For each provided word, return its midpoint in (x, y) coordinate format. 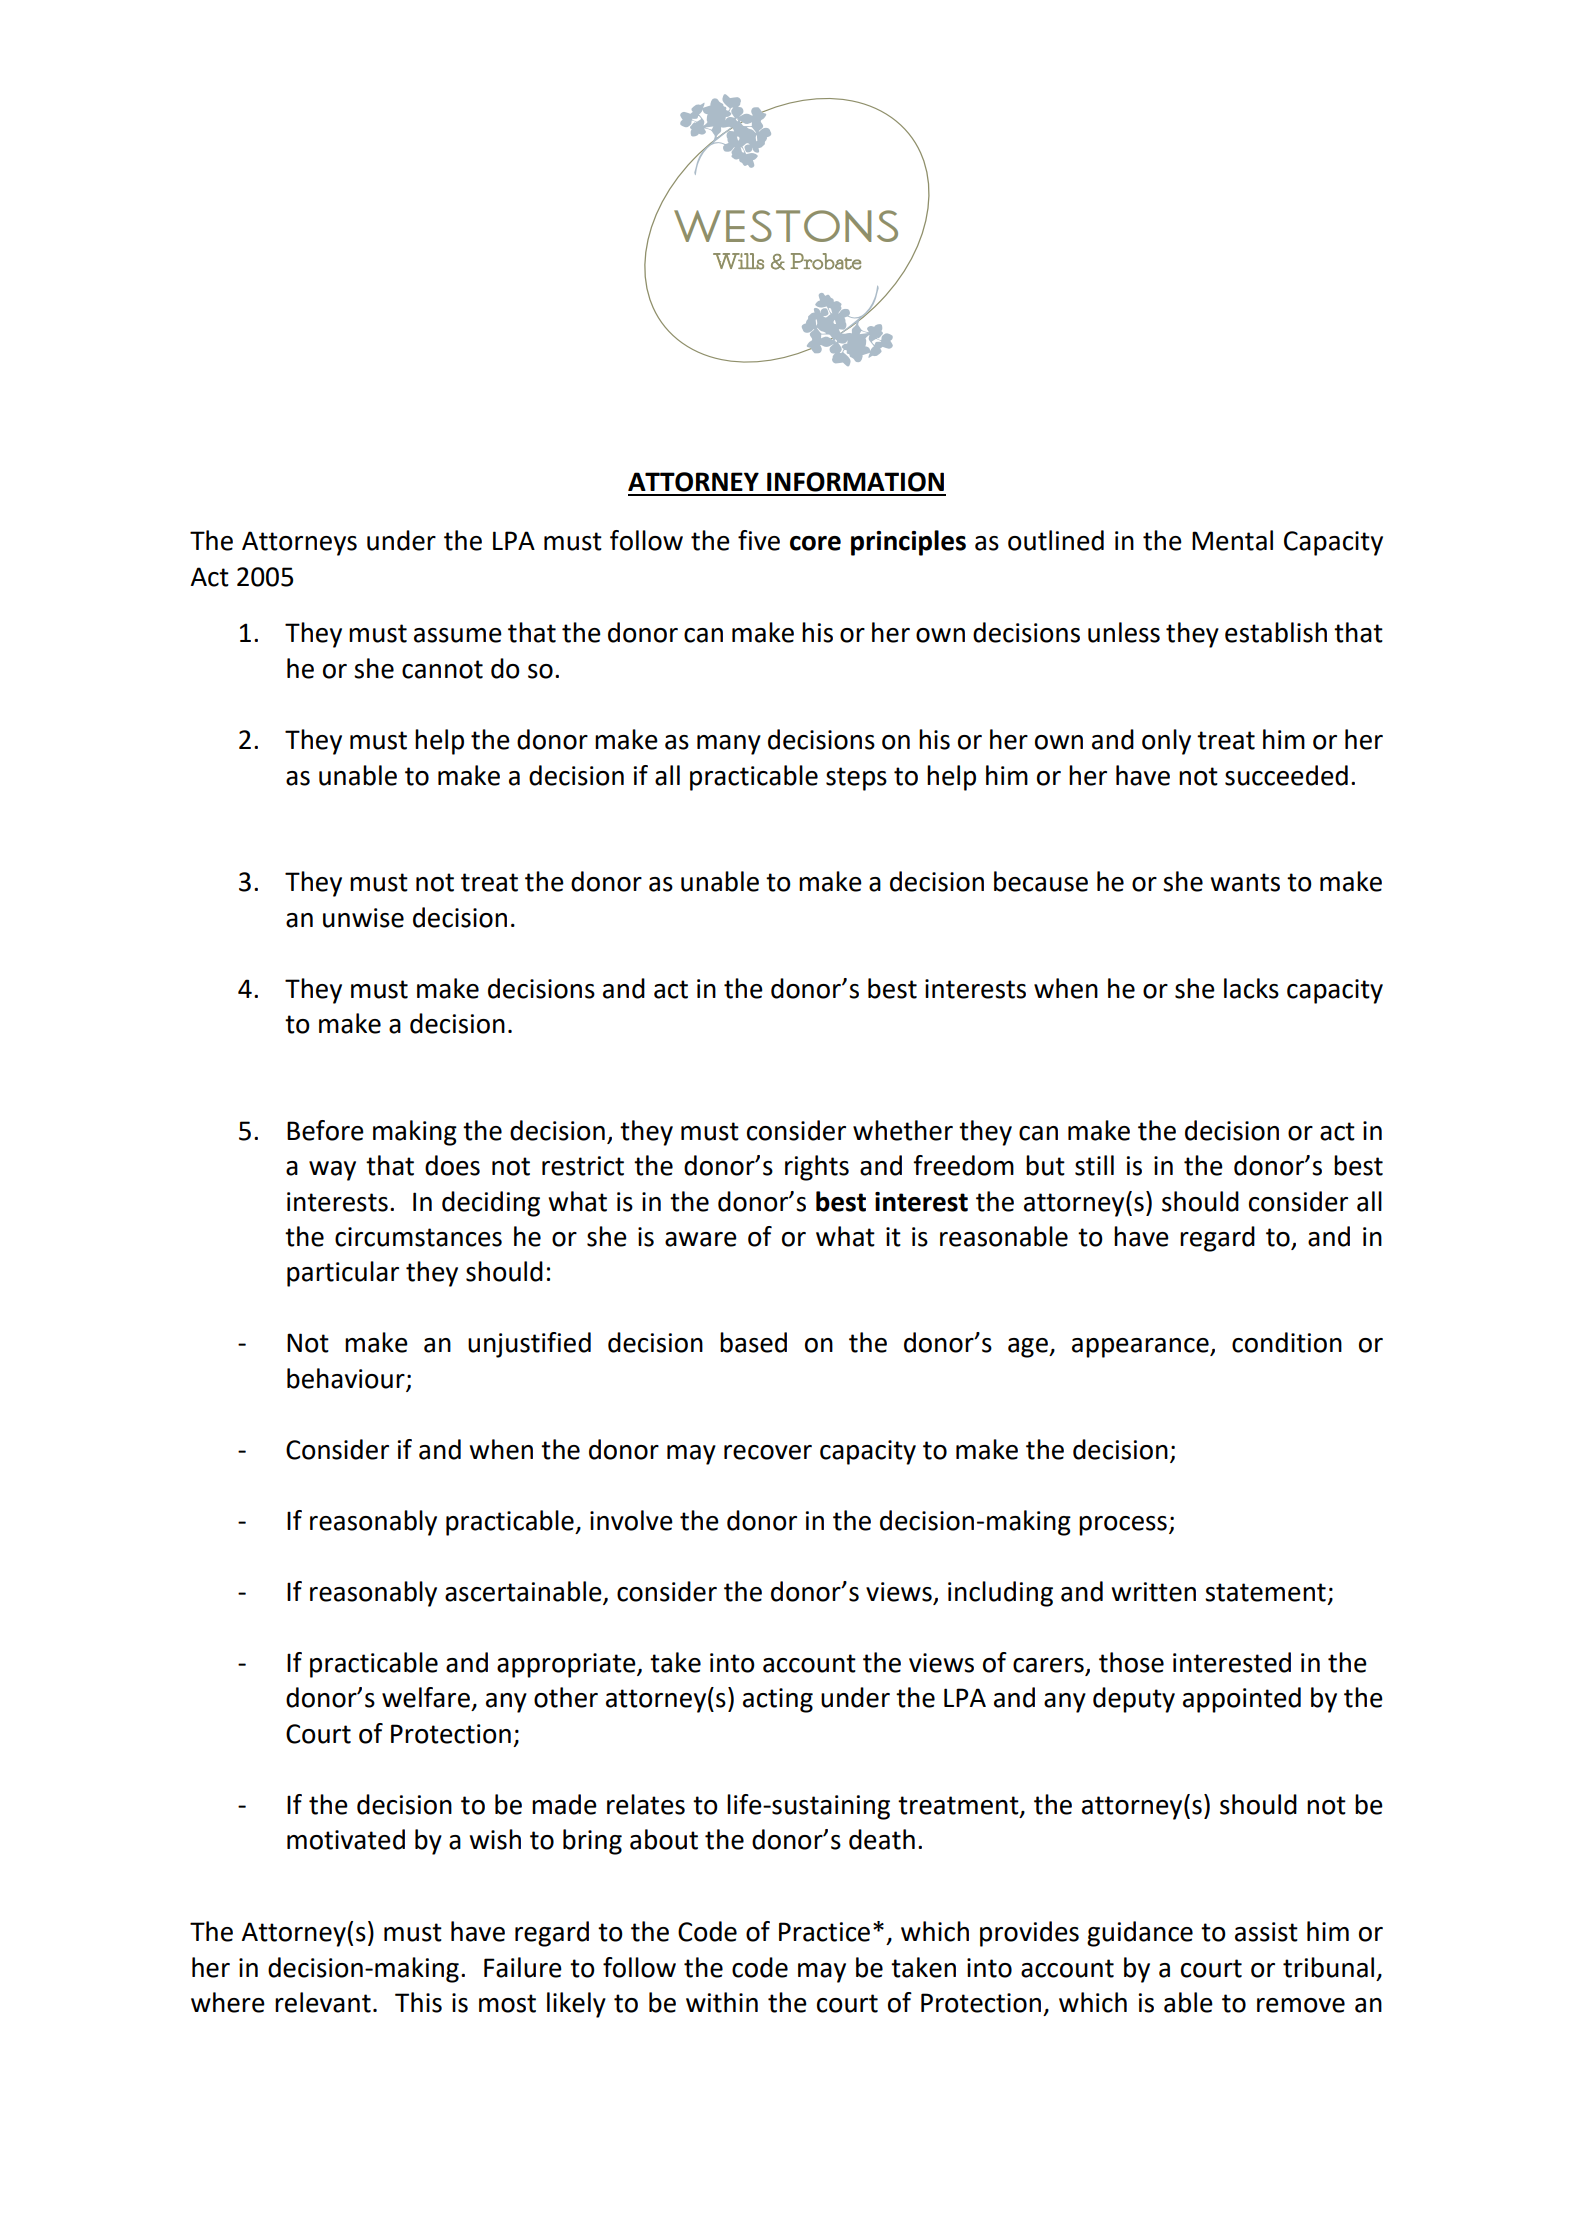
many (729, 745)
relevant (323, 2002)
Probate (826, 261)
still (1094, 1165)
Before (325, 1130)
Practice (824, 1932)
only (1166, 742)
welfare (426, 1697)
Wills (738, 261)
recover (768, 1452)
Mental (1232, 540)
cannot (442, 669)
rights (817, 1168)
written (1154, 1592)
